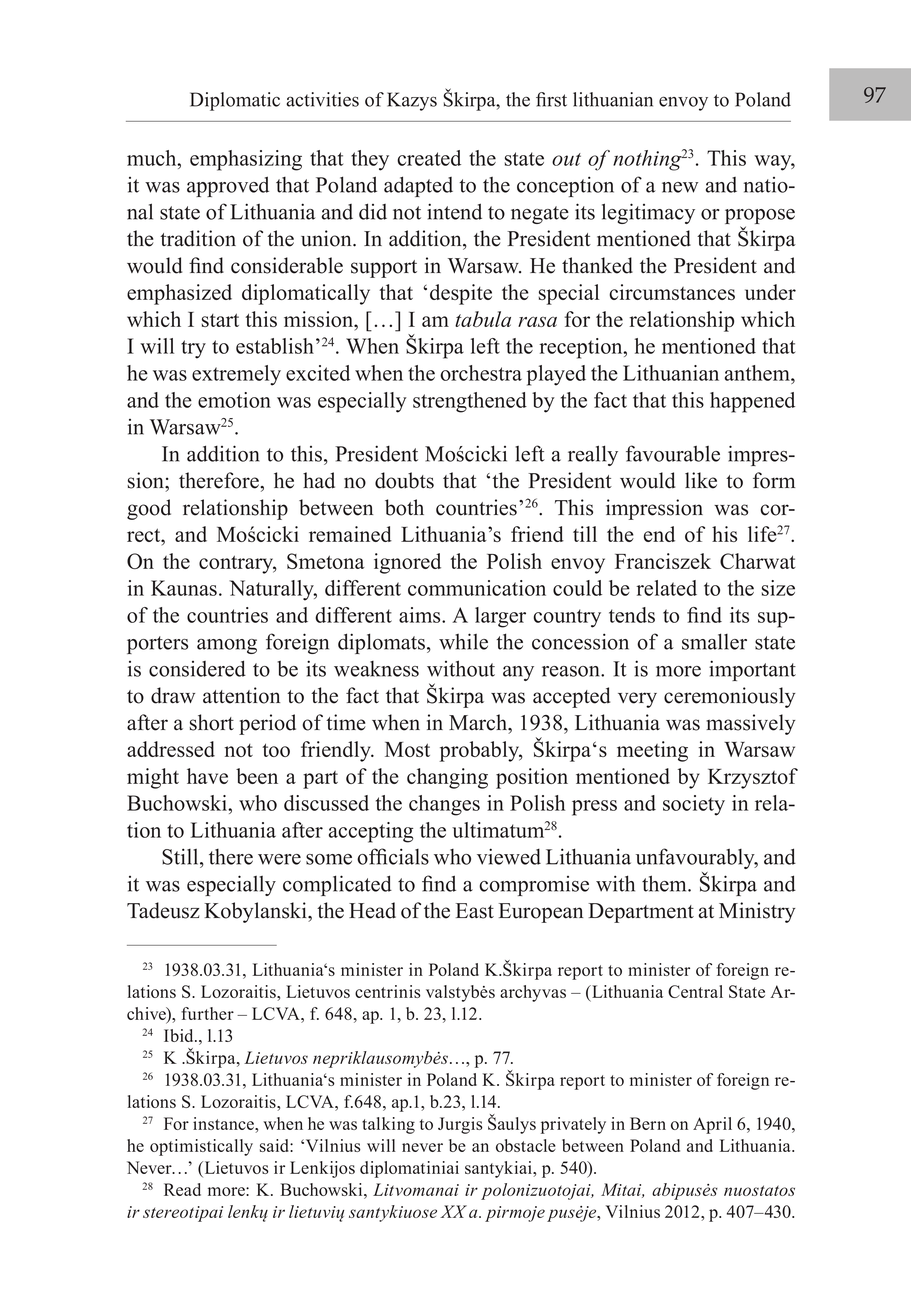 The height and width of the document is (1316, 911). Describe the element at coordinates (404, 480) in the document. I see `doubts` at that location.
